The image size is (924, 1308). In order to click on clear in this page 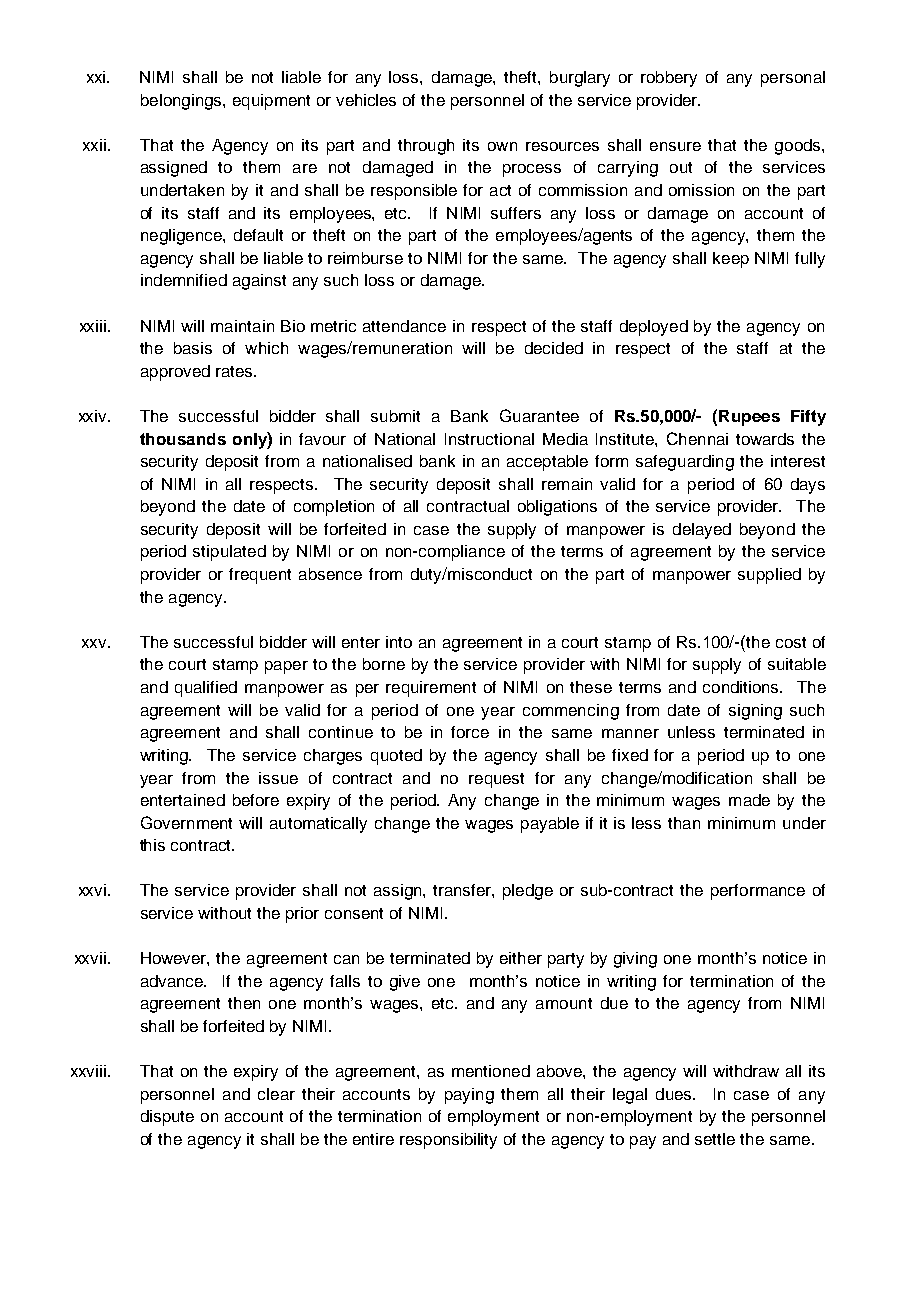, I will do `click(276, 1094)`.
